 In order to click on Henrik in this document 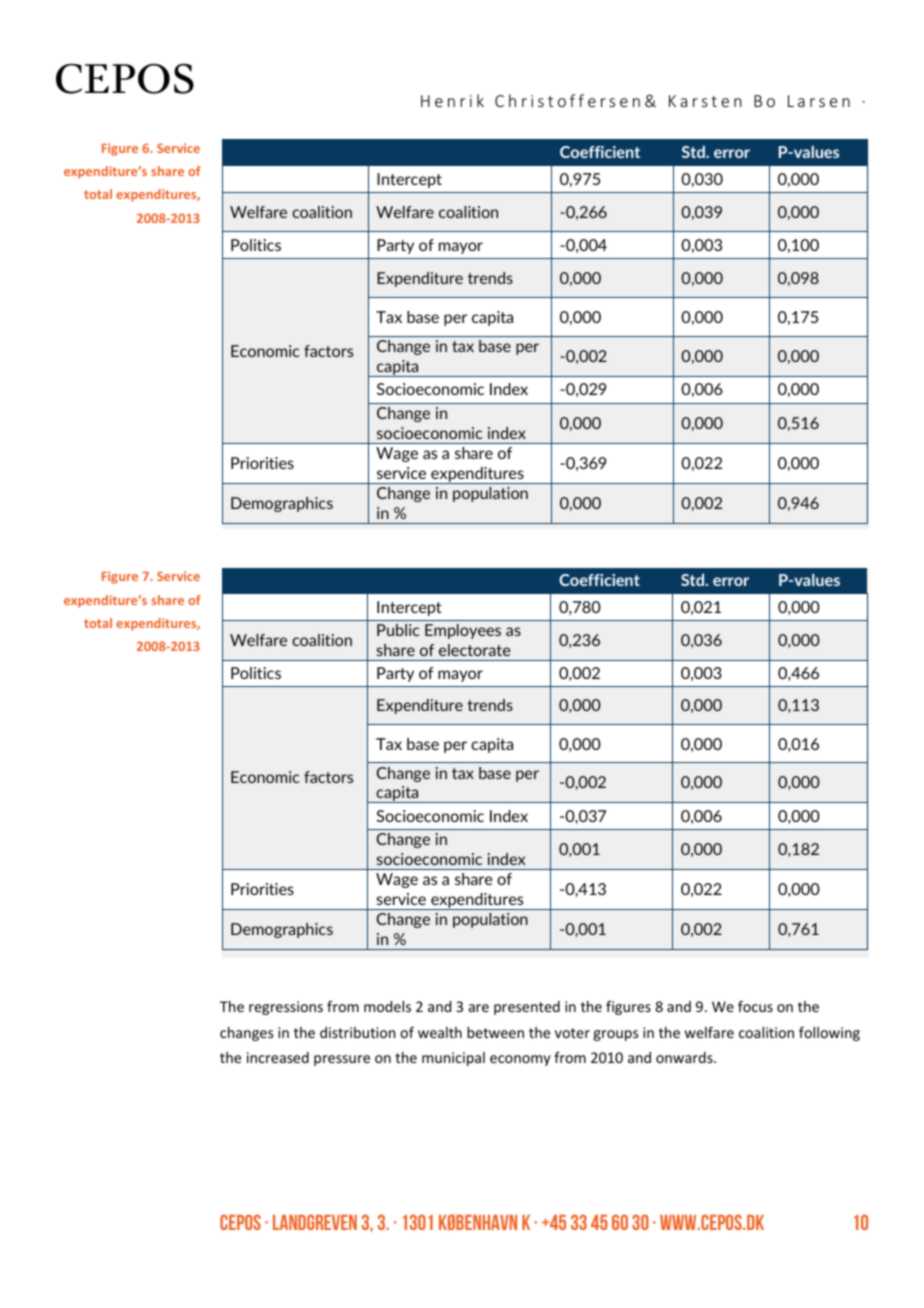, I will do `click(452, 100)`.
